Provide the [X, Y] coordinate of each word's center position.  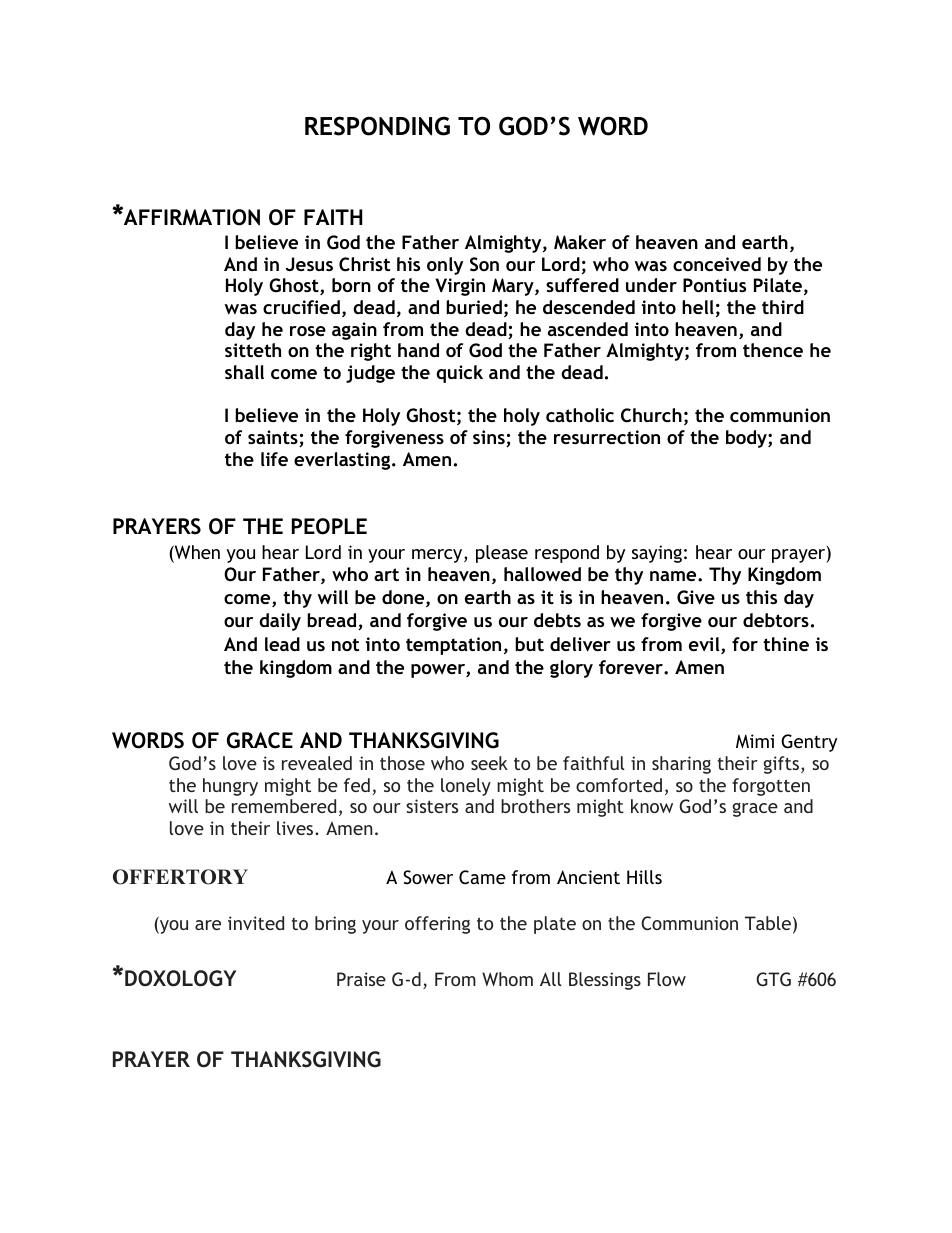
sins [490, 438]
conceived [717, 264]
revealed [317, 763]
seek [489, 763]
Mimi [755, 741]
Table [768, 923]
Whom [507, 979]
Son [484, 264]
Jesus [309, 264]
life [274, 459]
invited [256, 923]
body [747, 439]
